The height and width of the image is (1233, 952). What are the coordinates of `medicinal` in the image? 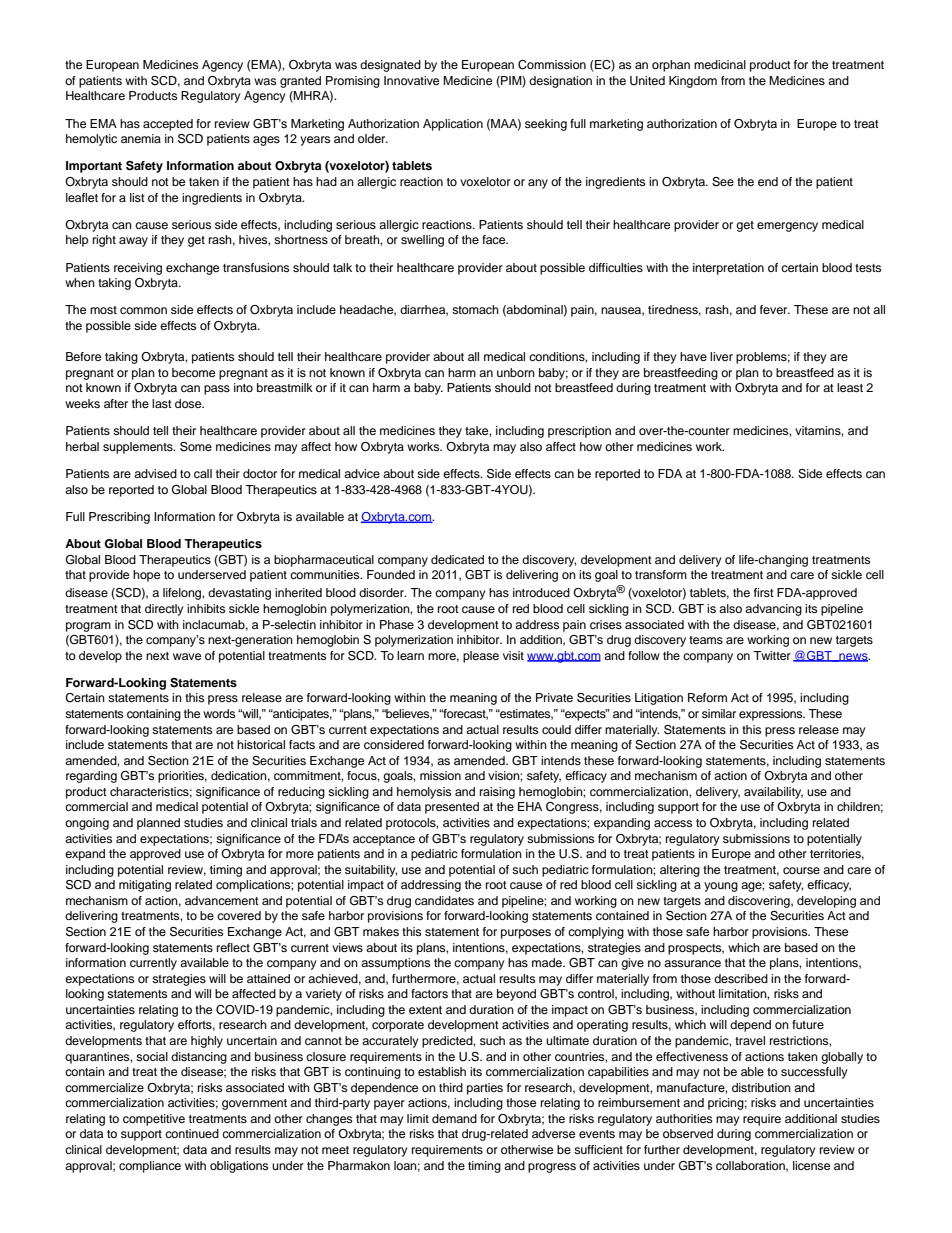 It's located at (720, 64).
